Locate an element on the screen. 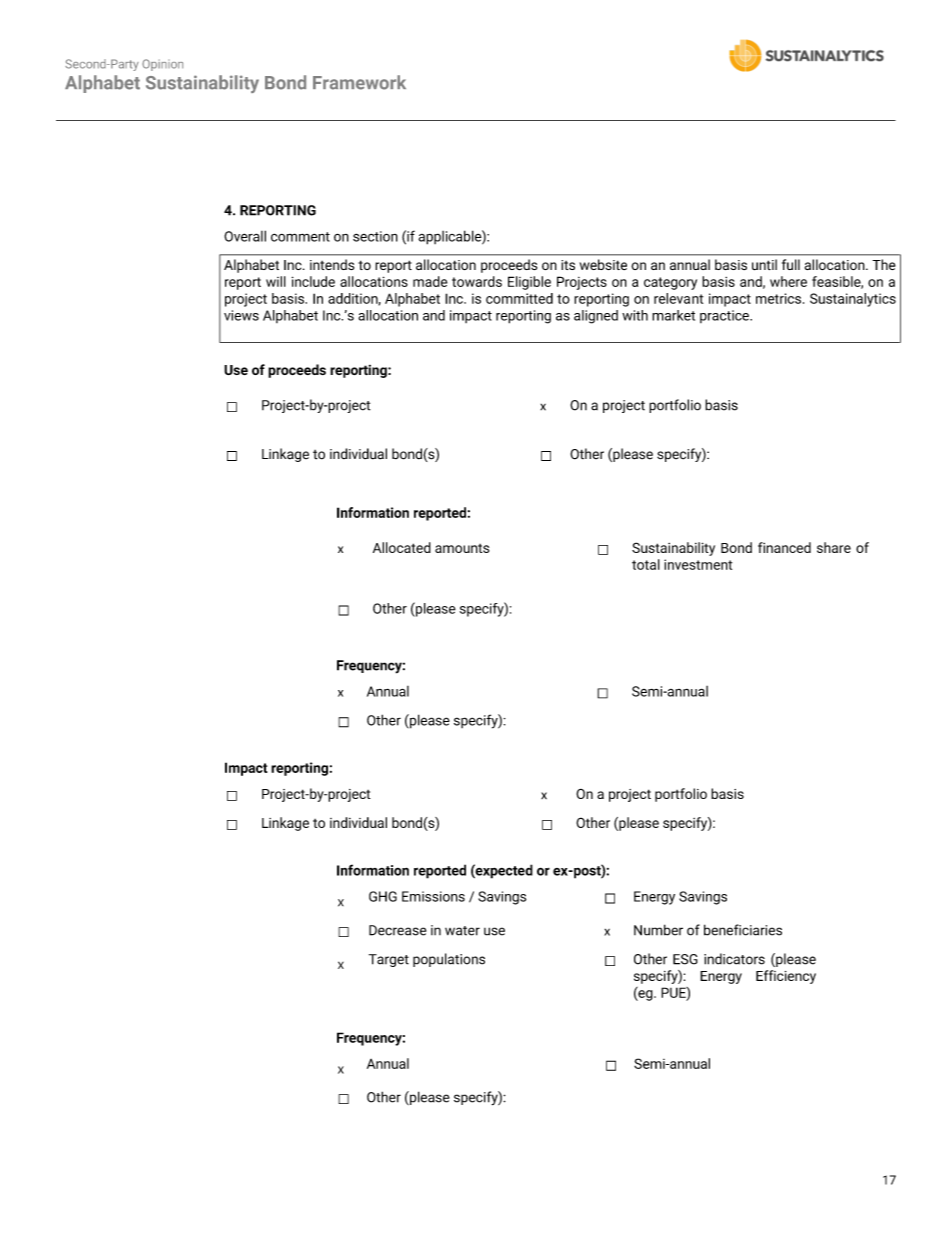 The height and width of the screenshot is (1233, 952). financed is located at coordinates (784, 547).
